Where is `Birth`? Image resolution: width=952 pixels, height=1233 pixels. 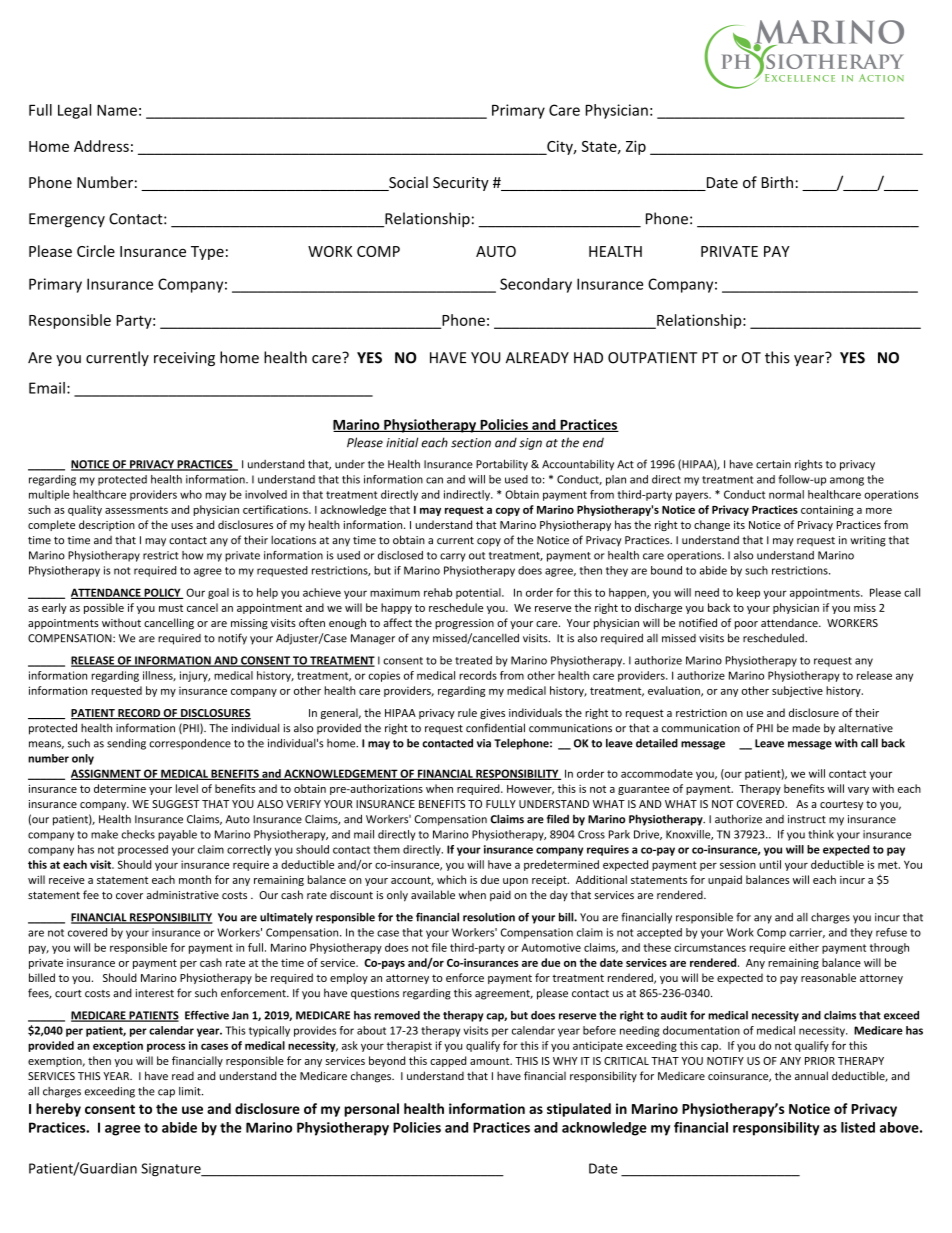 Birth is located at coordinates (777, 182).
